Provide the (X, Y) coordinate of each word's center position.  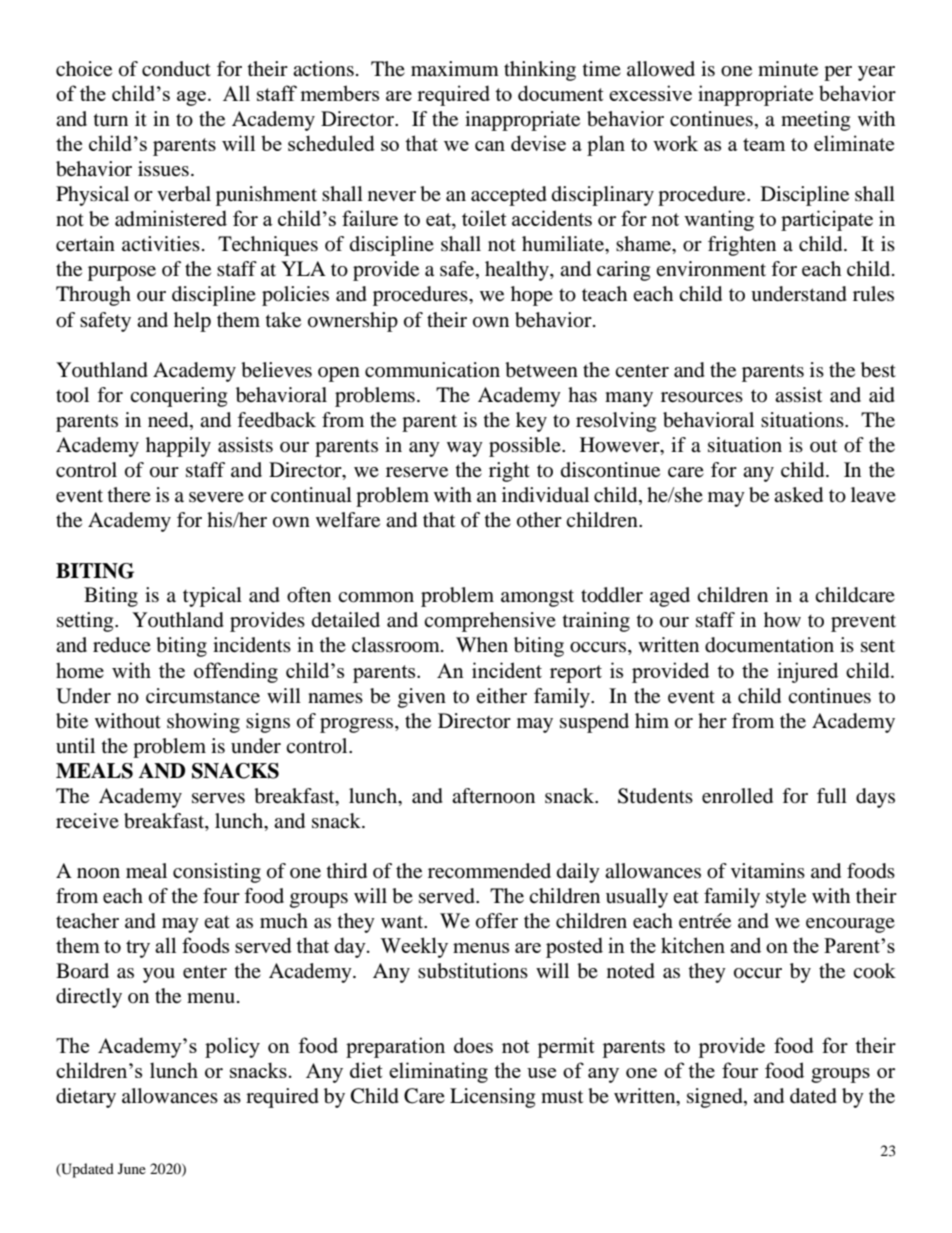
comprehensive (490, 622)
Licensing (492, 1098)
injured (807, 672)
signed (716, 1098)
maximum (455, 68)
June (132, 1168)
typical (212, 597)
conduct (176, 69)
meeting (815, 121)
